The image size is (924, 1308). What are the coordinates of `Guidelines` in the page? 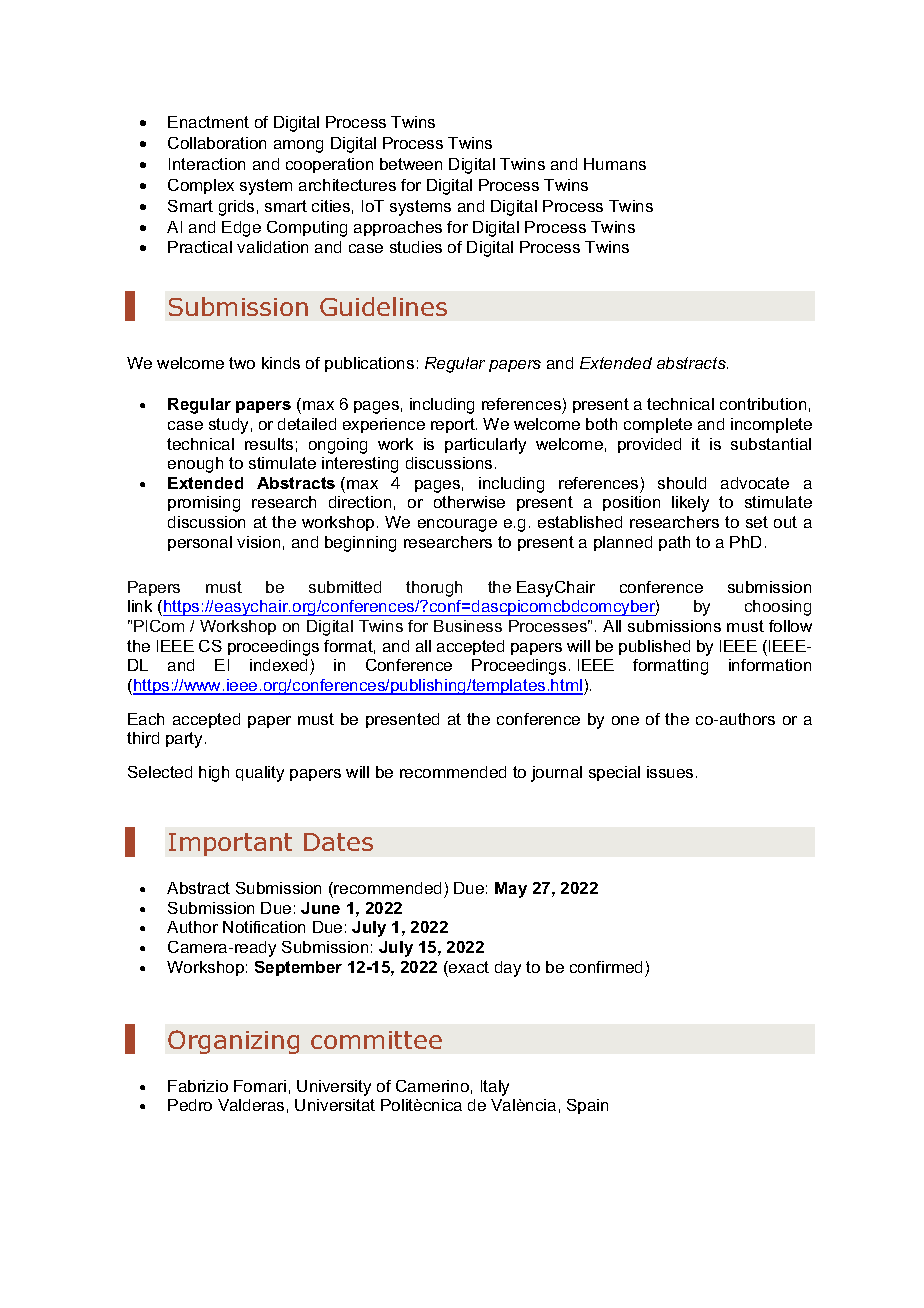 It's located at (383, 306).
